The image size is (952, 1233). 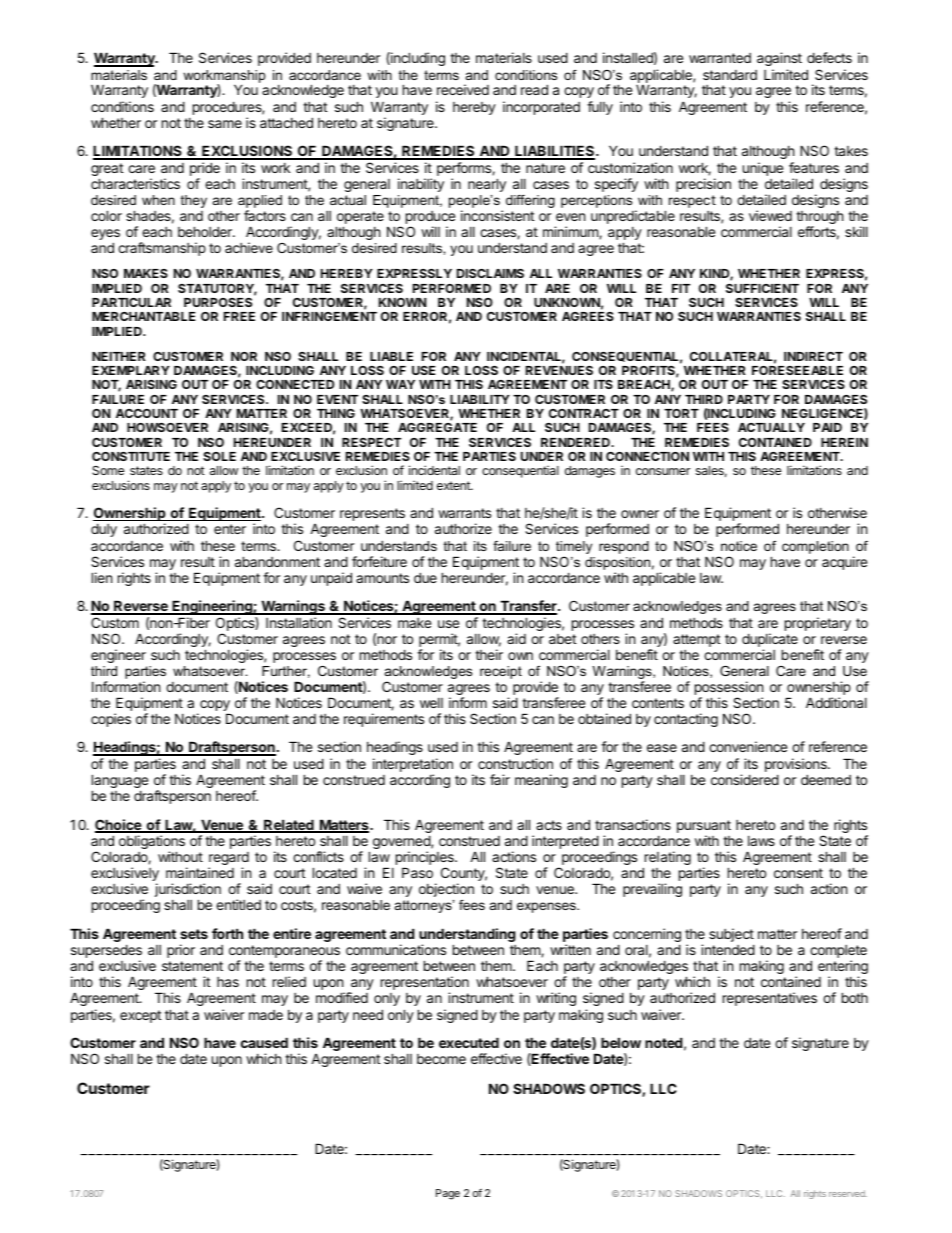 What do you see at coordinates (815, 547) in the image?
I see `completion` at bounding box center [815, 547].
